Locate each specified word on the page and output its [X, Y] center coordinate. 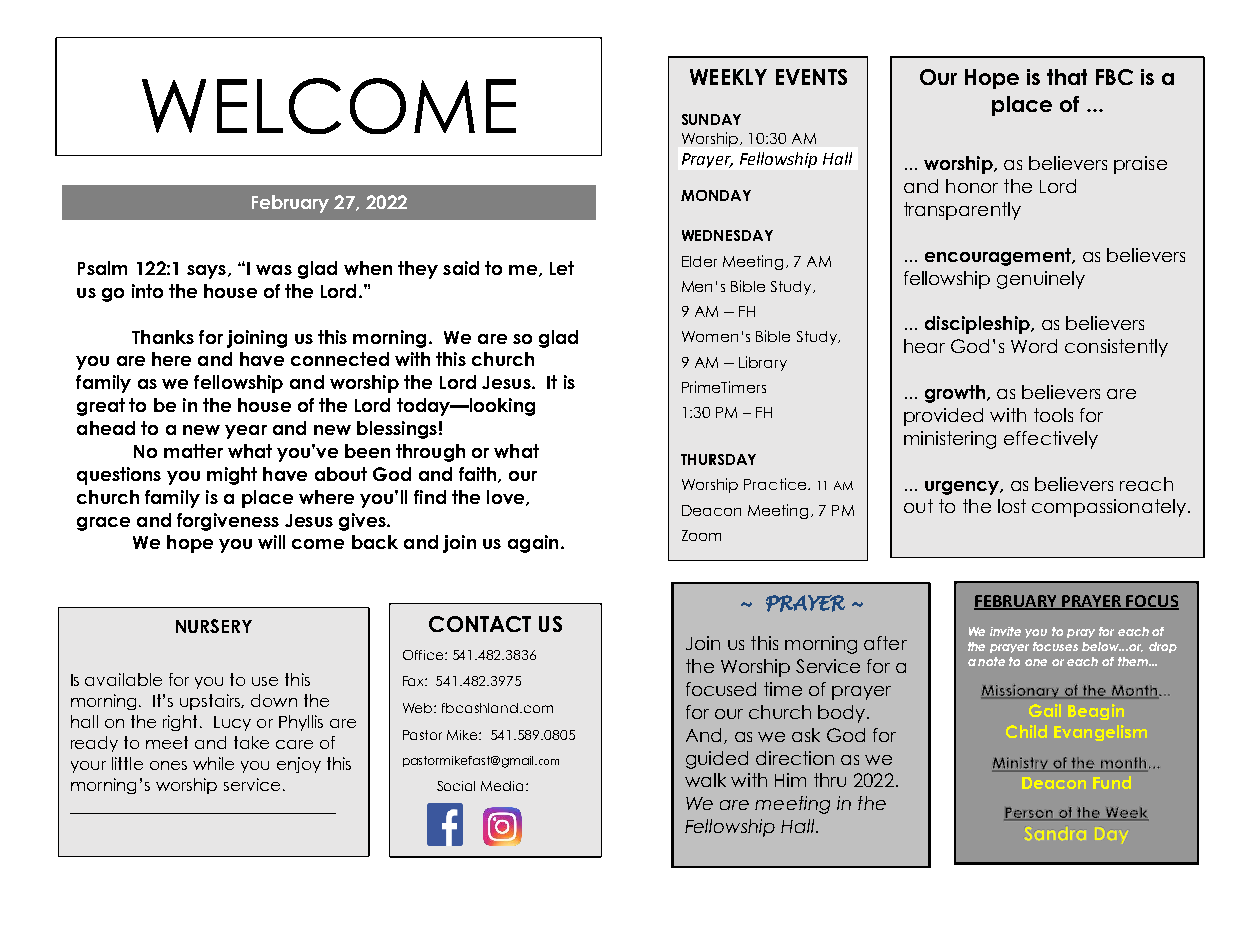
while [213, 763]
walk [705, 780]
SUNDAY [711, 119]
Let [562, 268]
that [1067, 77]
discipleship [978, 325]
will [271, 542]
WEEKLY [728, 77]
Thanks [163, 337]
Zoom [701, 535]
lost [1012, 506]
